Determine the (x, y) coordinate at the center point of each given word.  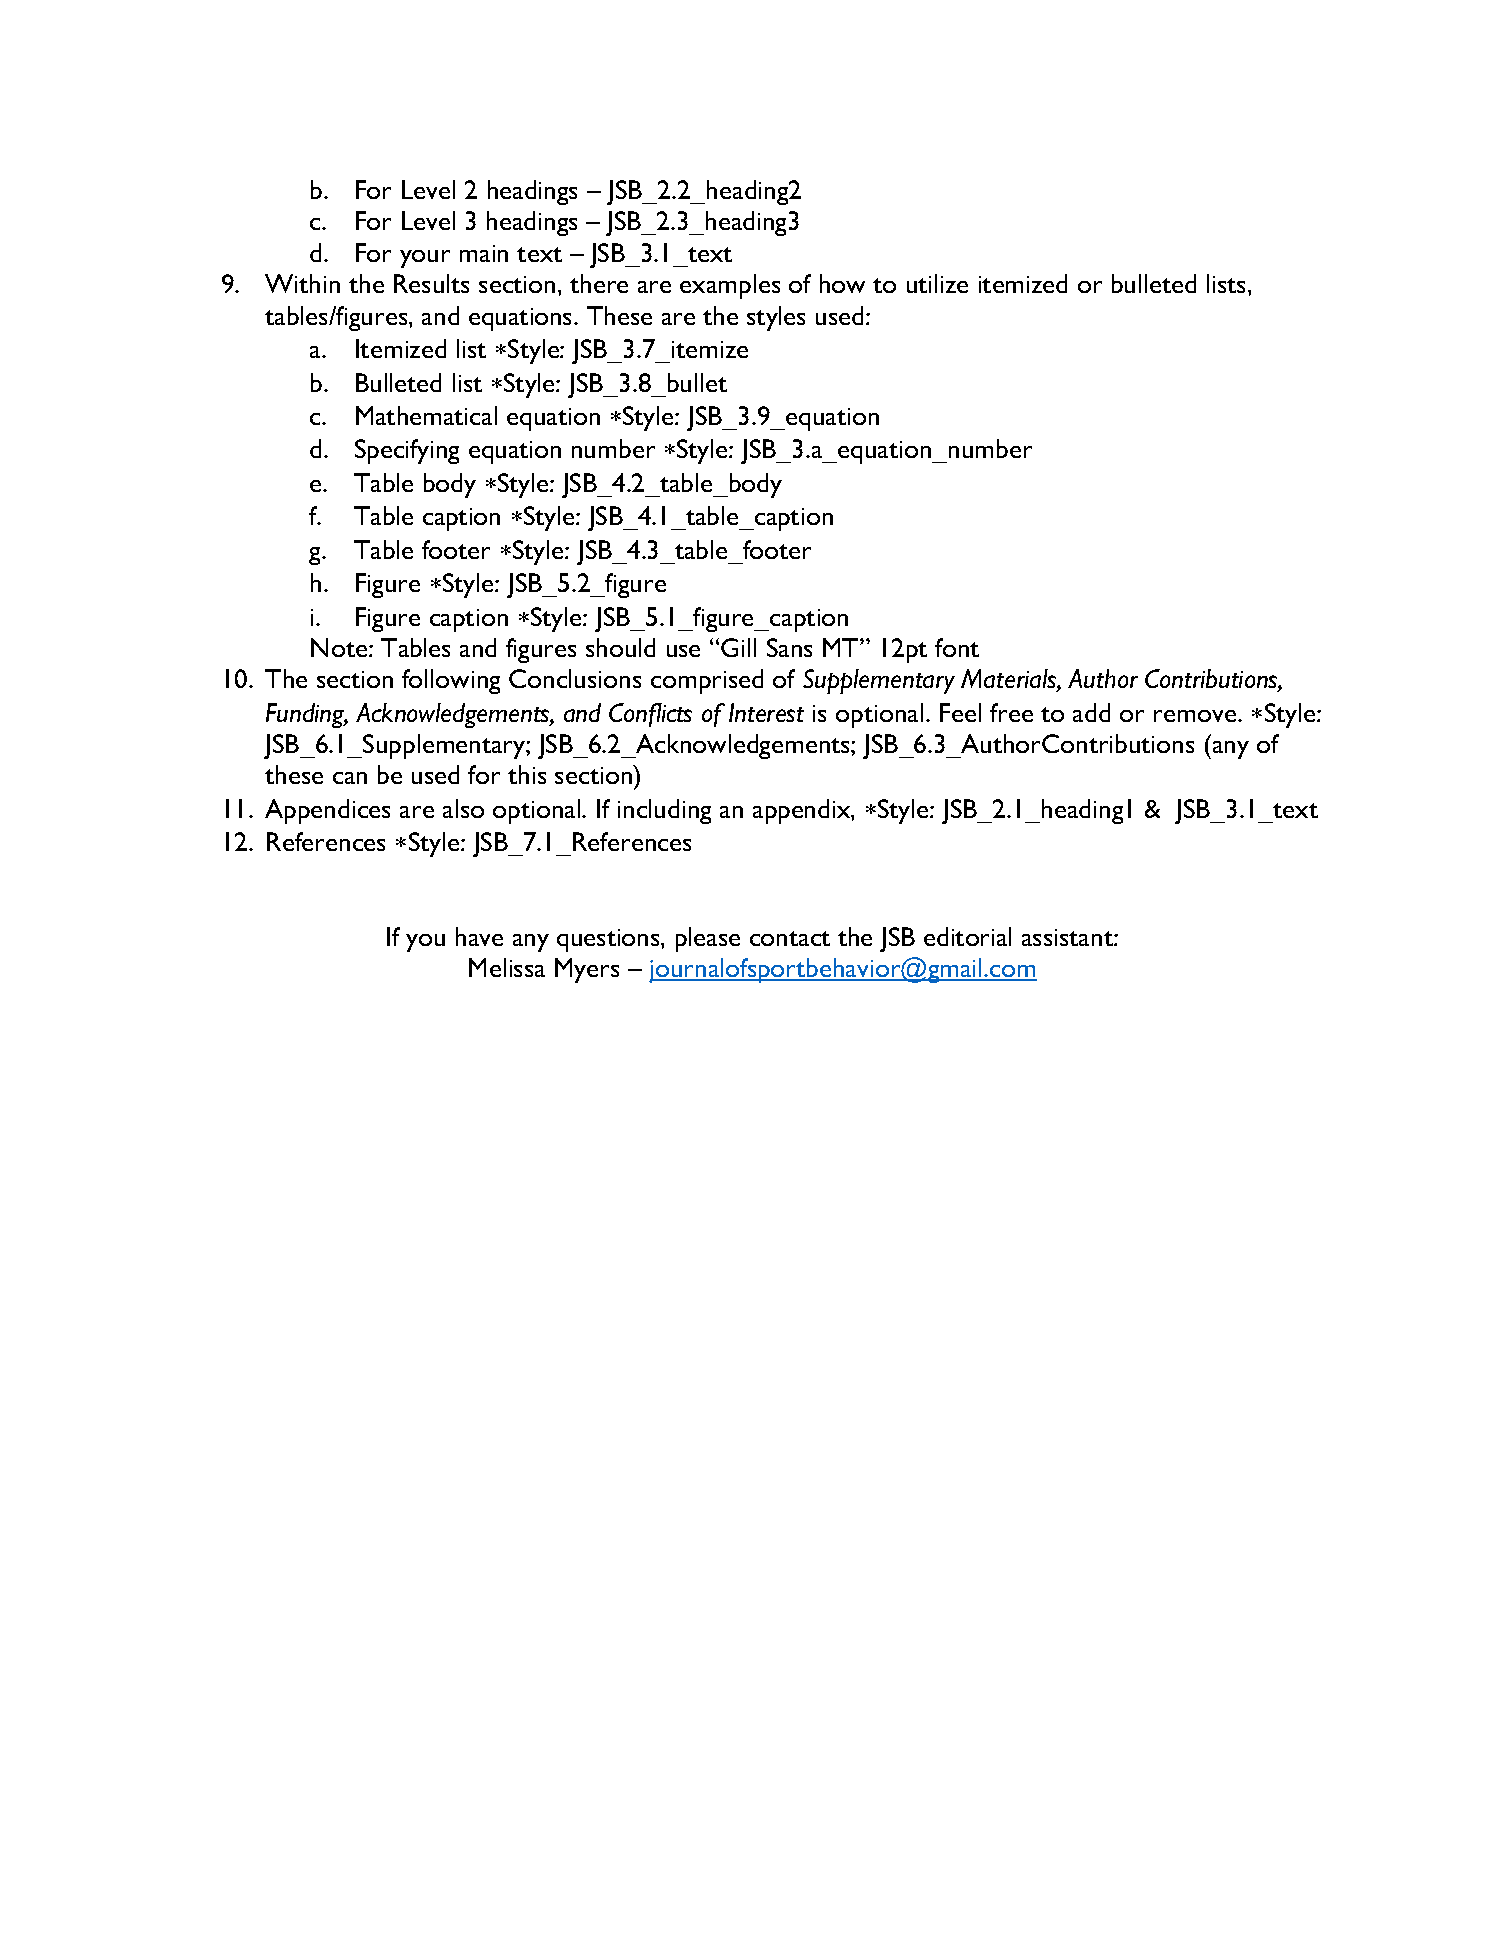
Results (431, 283)
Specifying (407, 451)
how (842, 283)
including (664, 811)
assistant (1068, 937)
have (479, 936)
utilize (937, 283)
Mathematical (426, 415)
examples (730, 286)
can (350, 778)
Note (340, 647)
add (1091, 712)
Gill (738, 647)
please (708, 939)
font (957, 647)
